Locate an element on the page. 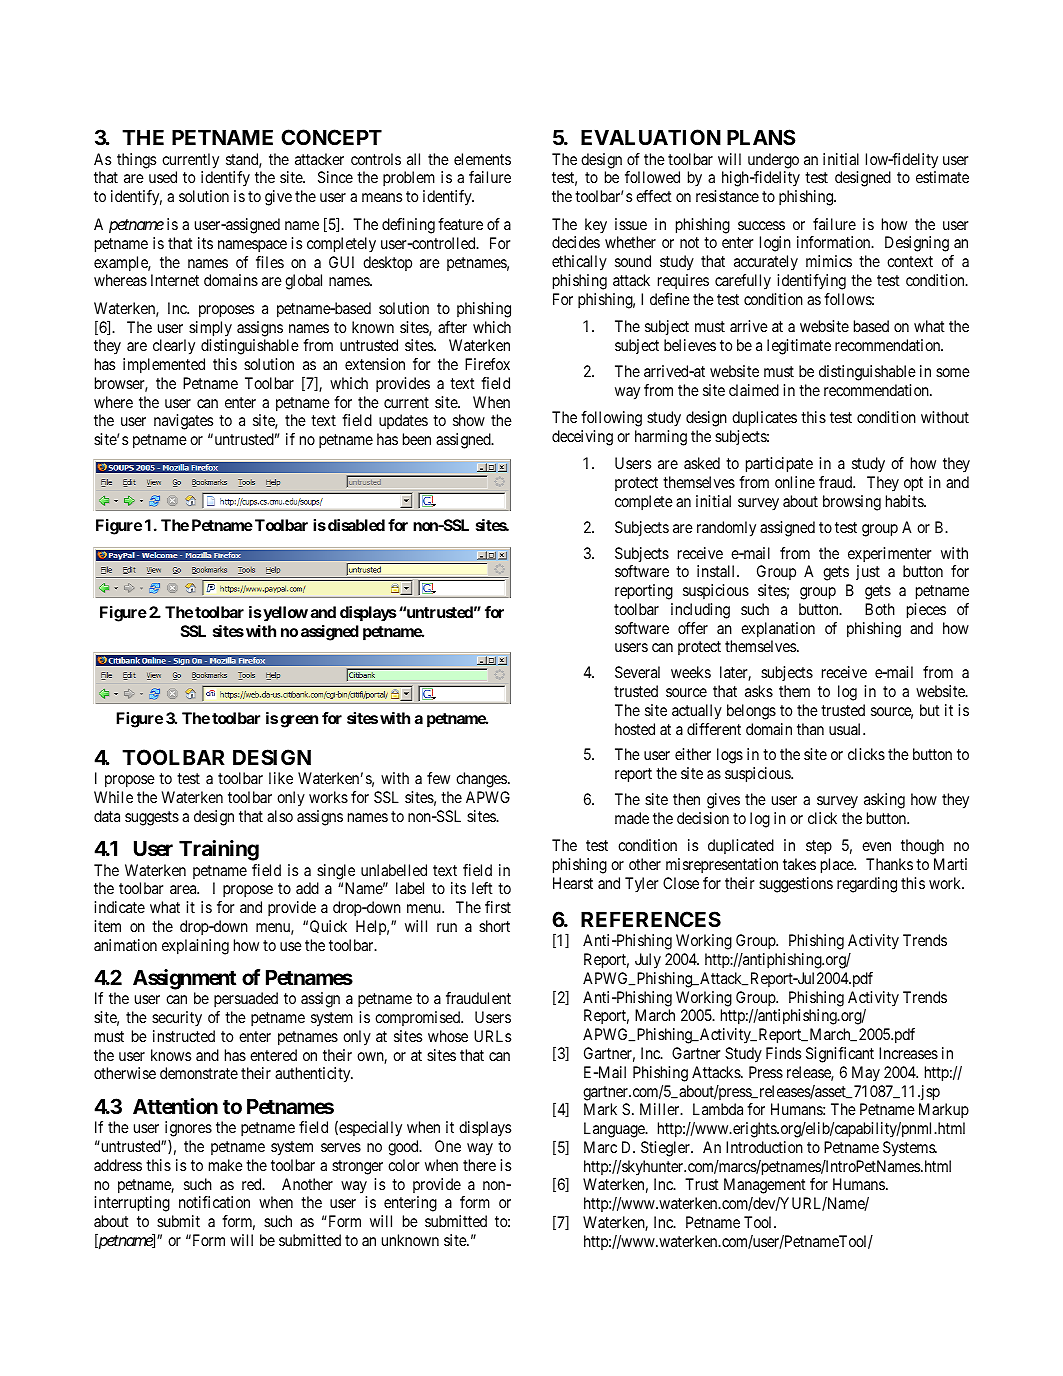 The image size is (1063, 1376). Introduction is located at coordinates (764, 1147).
